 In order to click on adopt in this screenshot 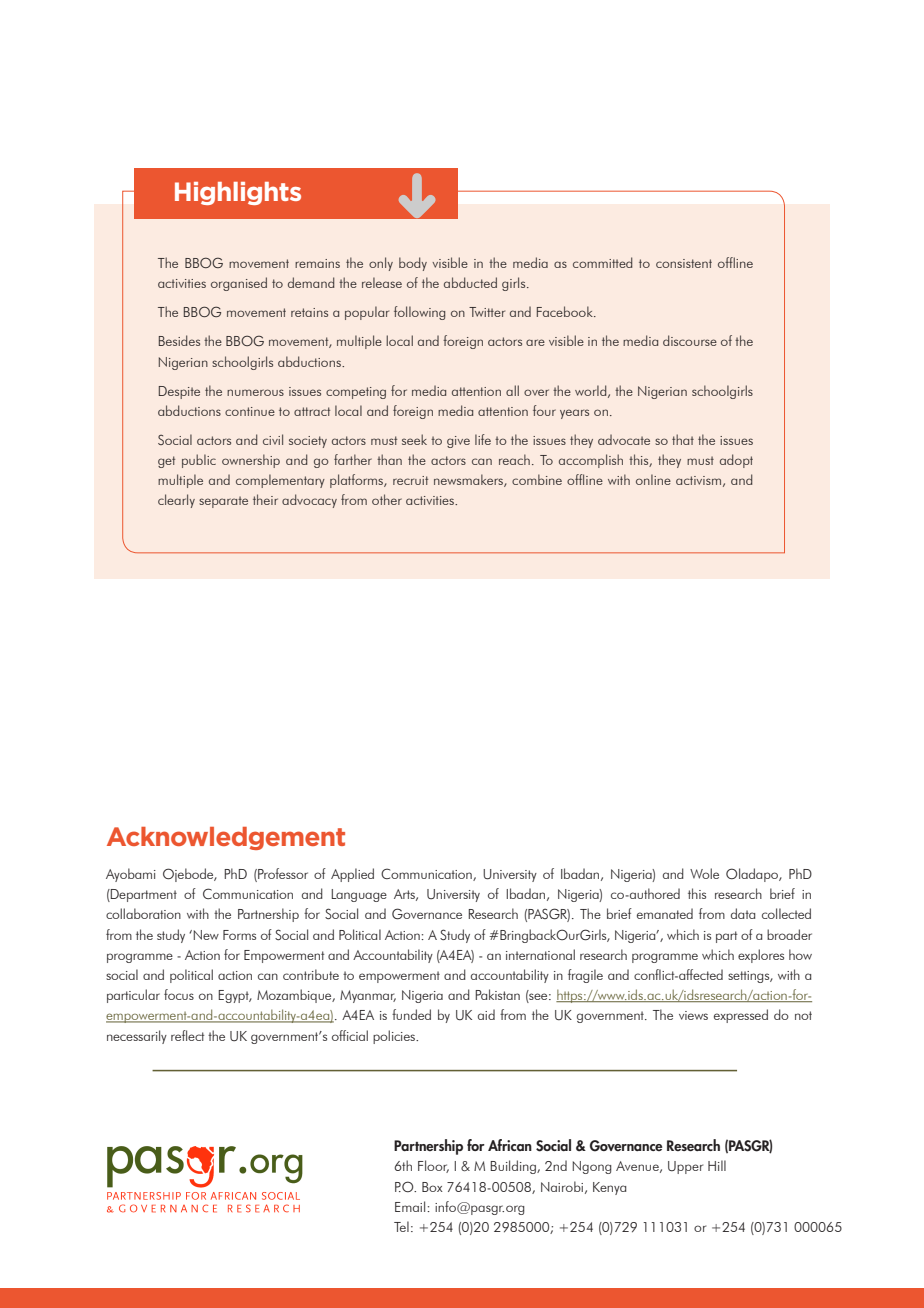, I will do `click(736, 461)`.
